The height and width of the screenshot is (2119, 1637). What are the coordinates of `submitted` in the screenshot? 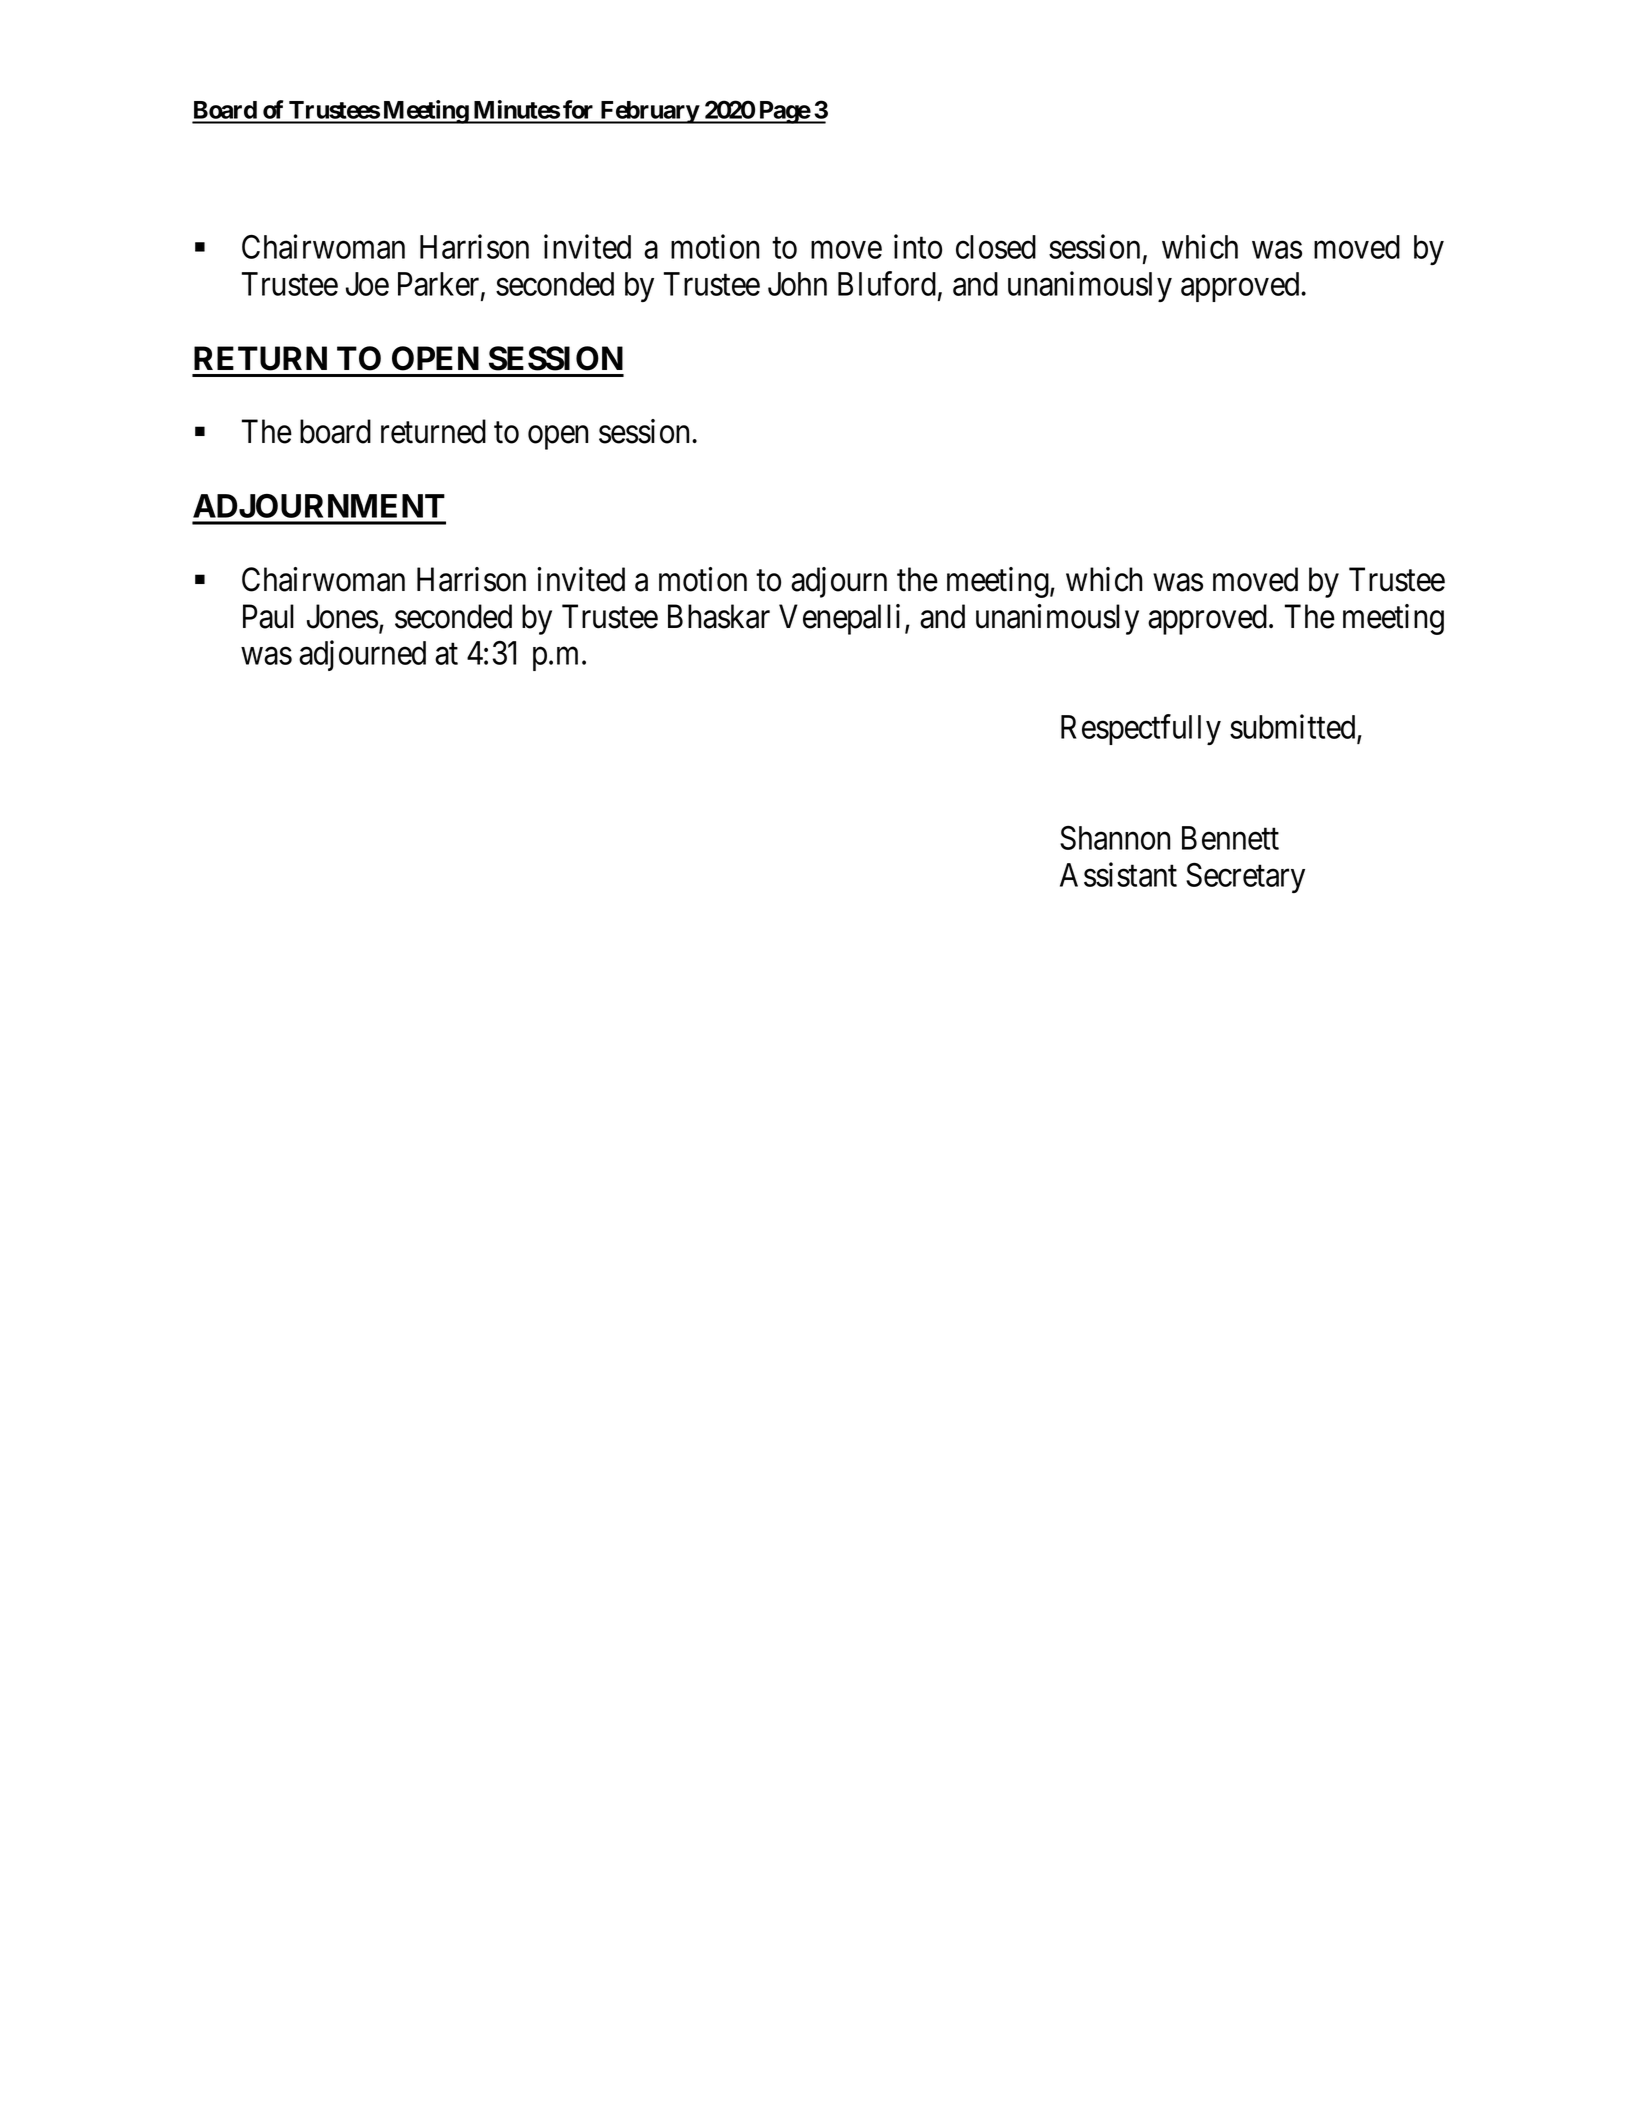 It's located at (1294, 728).
